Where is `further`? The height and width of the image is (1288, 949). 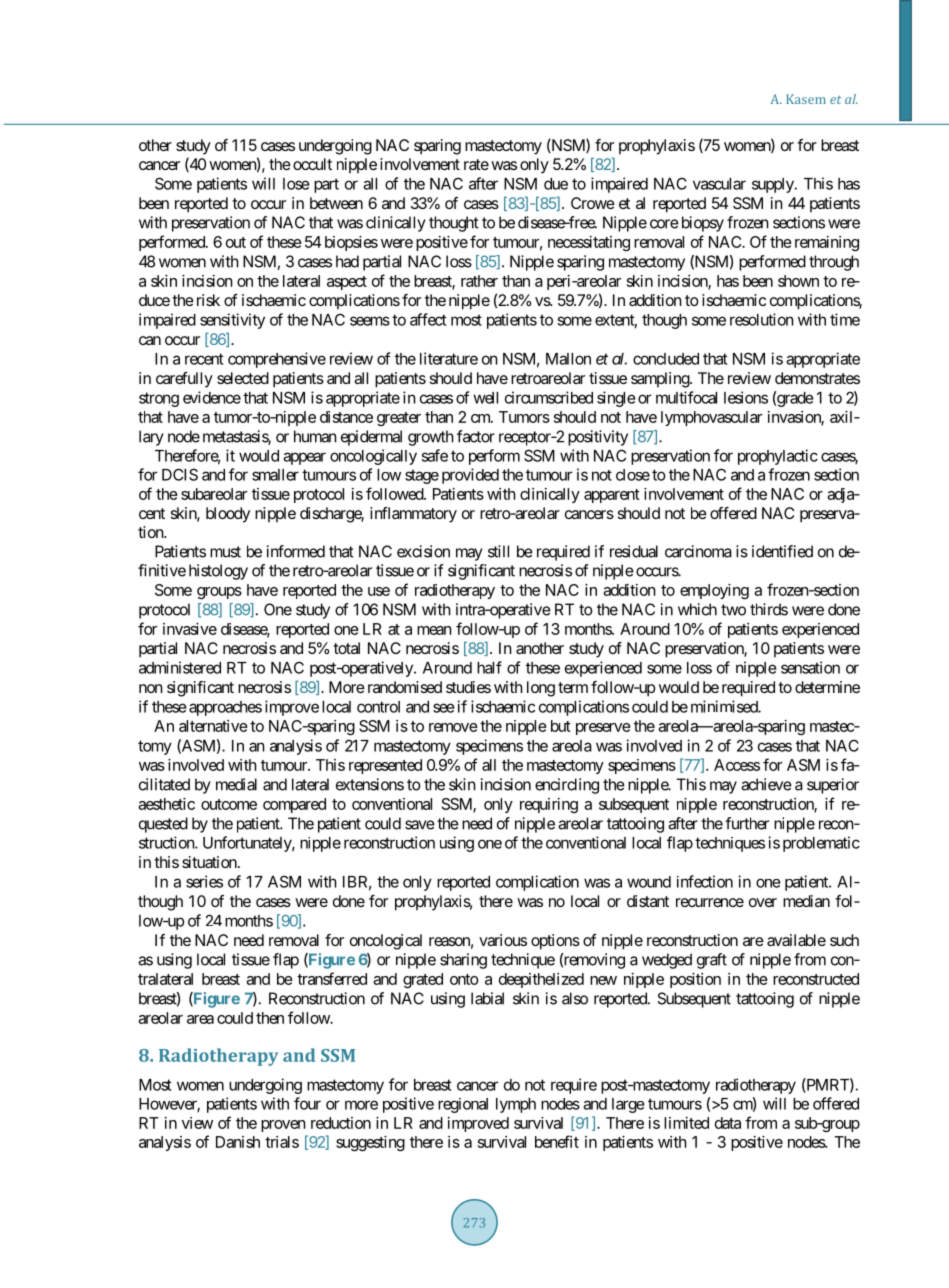 further is located at coordinates (747, 823).
